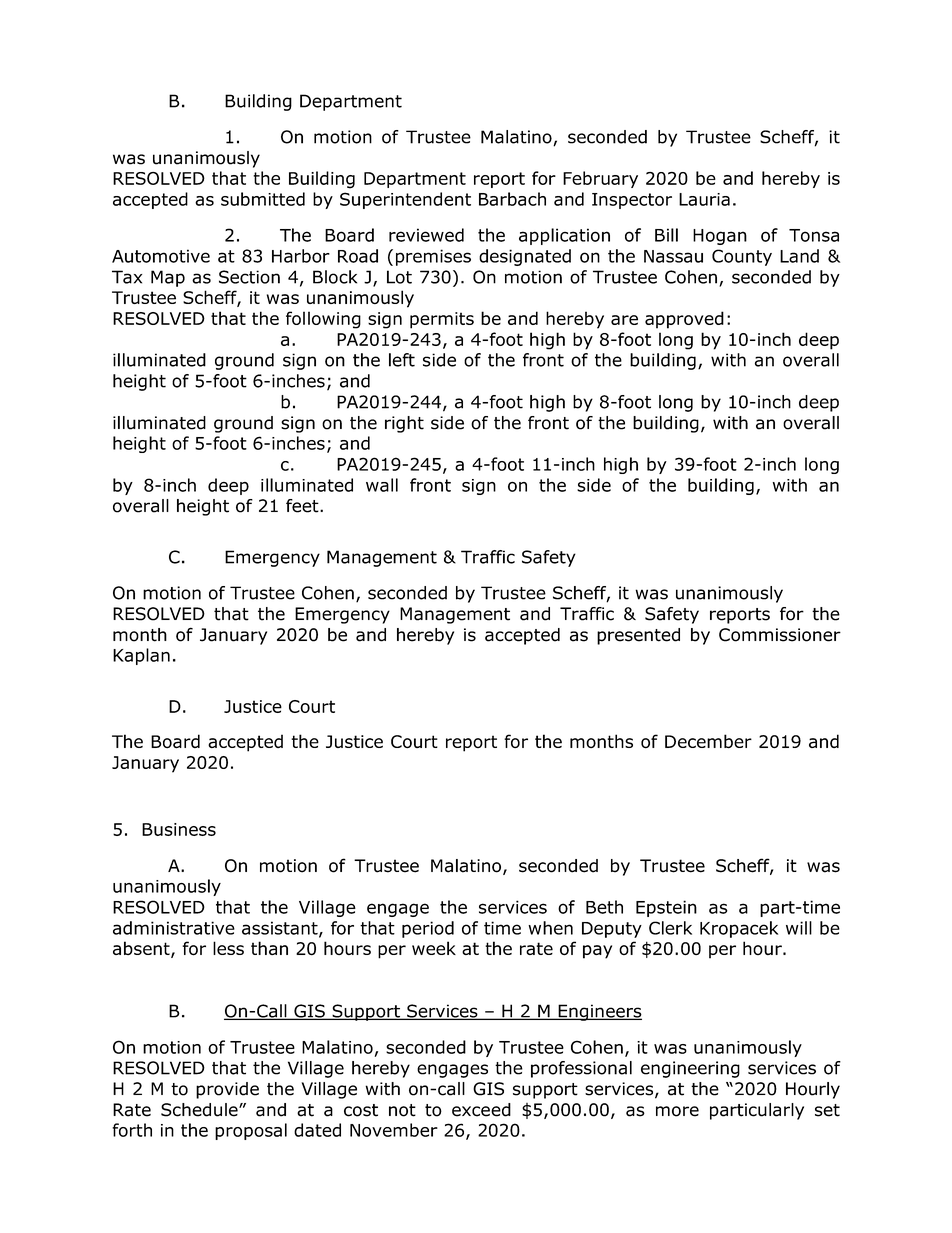 The height and width of the document is (1233, 952). I want to click on period, so click(428, 929).
